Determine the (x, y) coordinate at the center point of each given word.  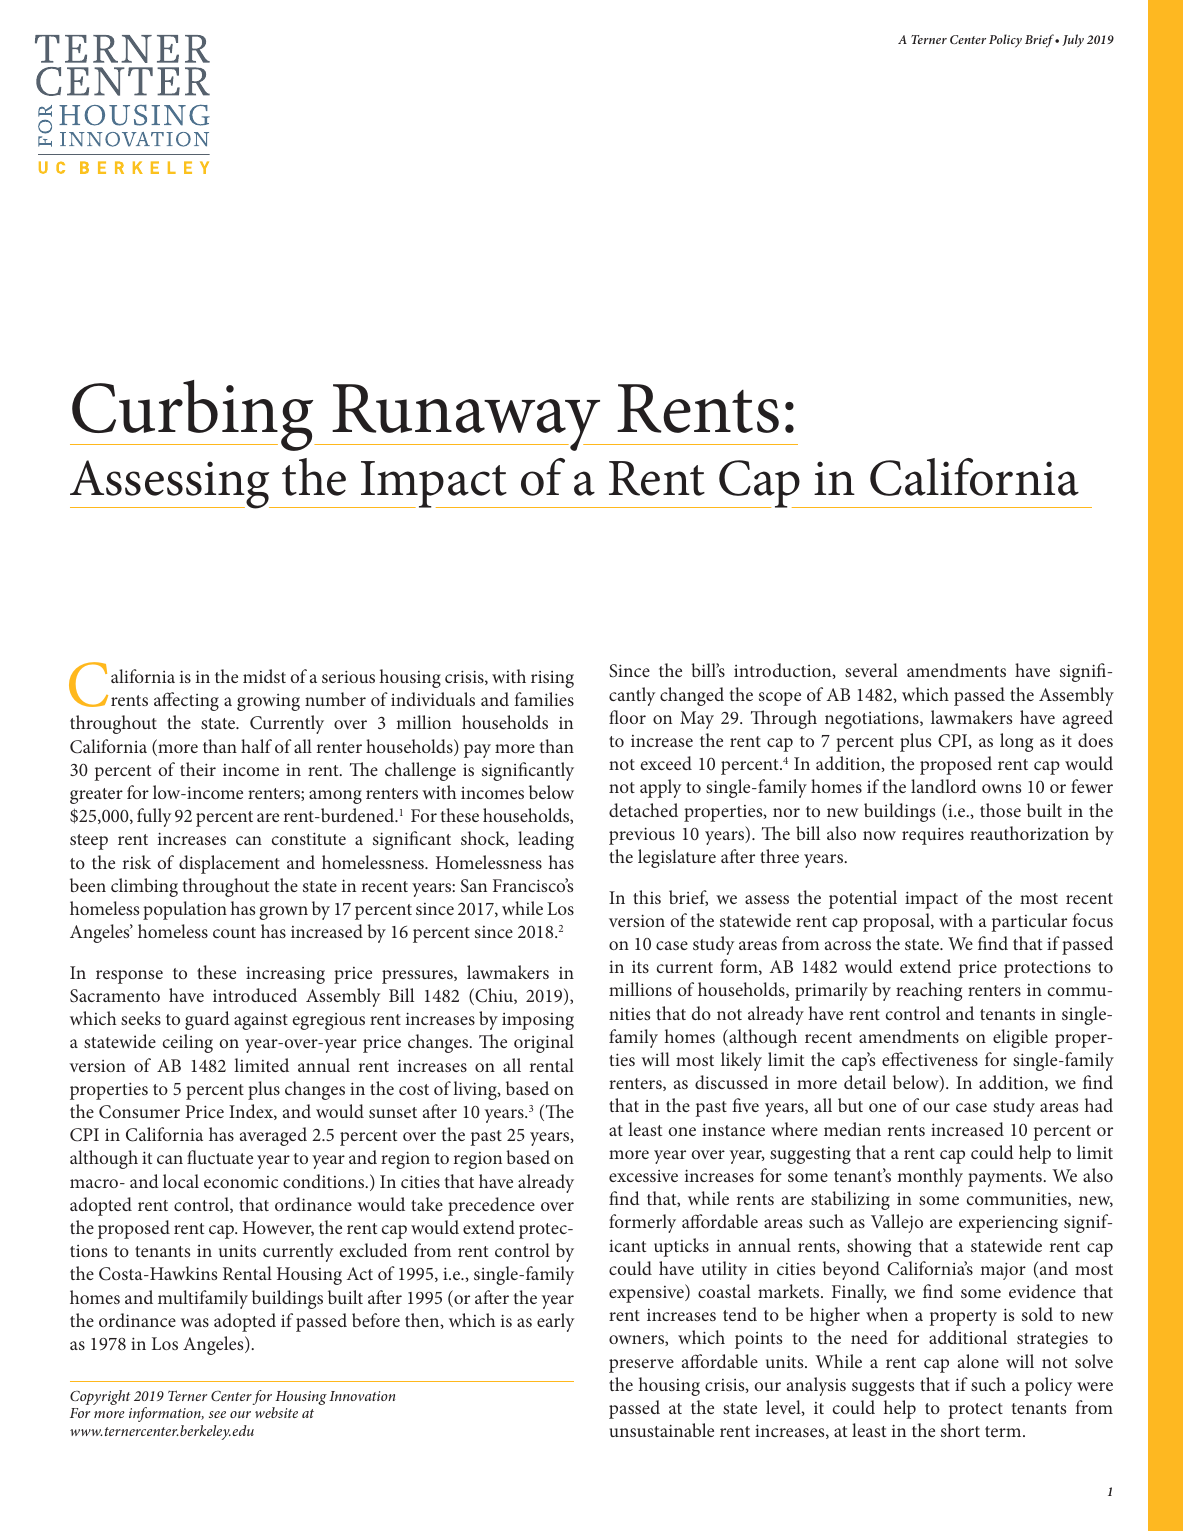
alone (978, 1361)
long (1016, 742)
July (1073, 41)
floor (627, 717)
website (276, 1412)
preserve (641, 1366)
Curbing (193, 415)
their (198, 769)
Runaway (467, 417)
